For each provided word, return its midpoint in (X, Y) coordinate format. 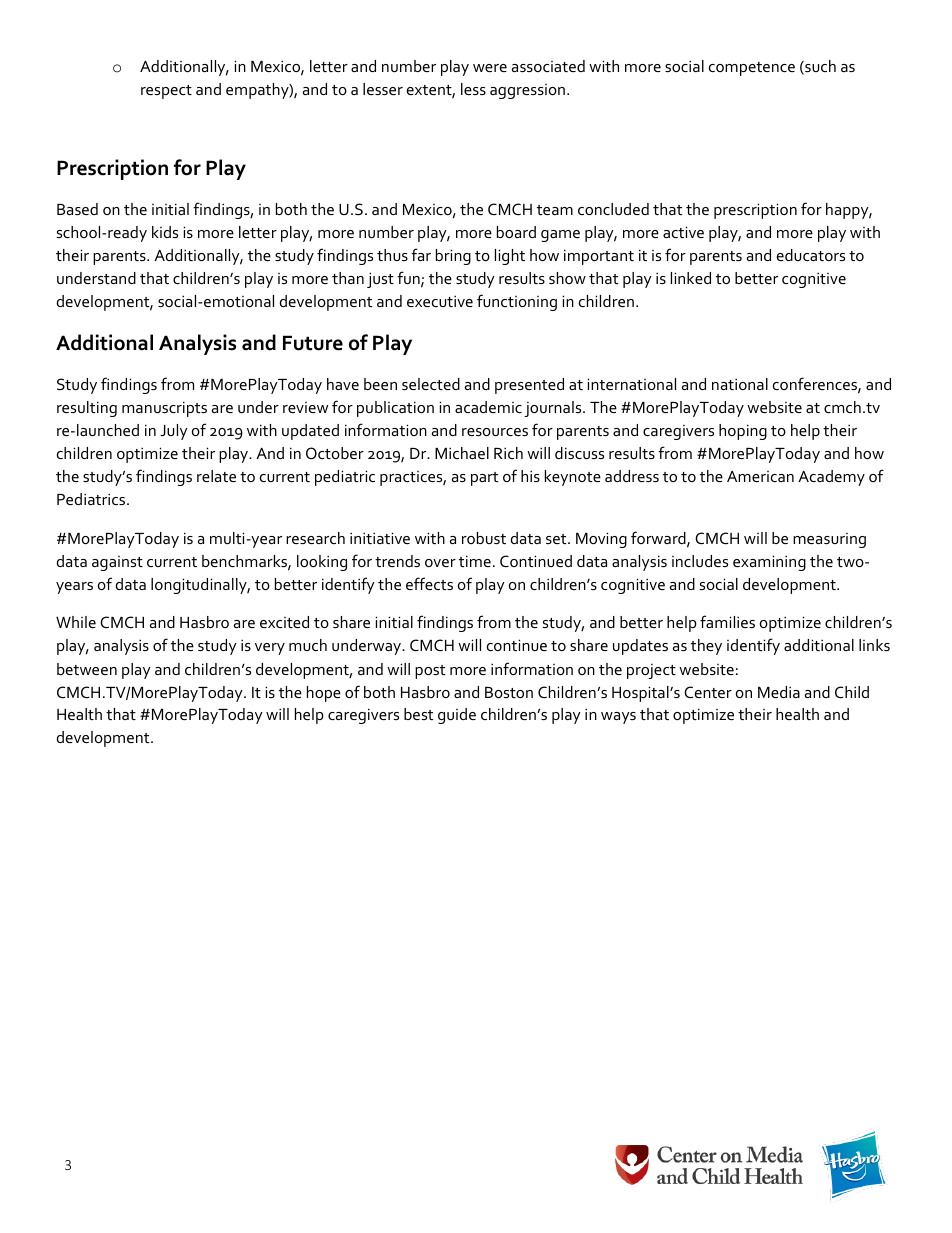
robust (484, 538)
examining (769, 563)
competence (752, 69)
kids (165, 232)
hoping (743, 432)
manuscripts (164, 409)
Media (779, 692)
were (490, 68)
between (87, 669)
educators (810, 255)
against (117, 563)
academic (488, 407)
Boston (509, 692)
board (516, 232)
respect (166, 92)
